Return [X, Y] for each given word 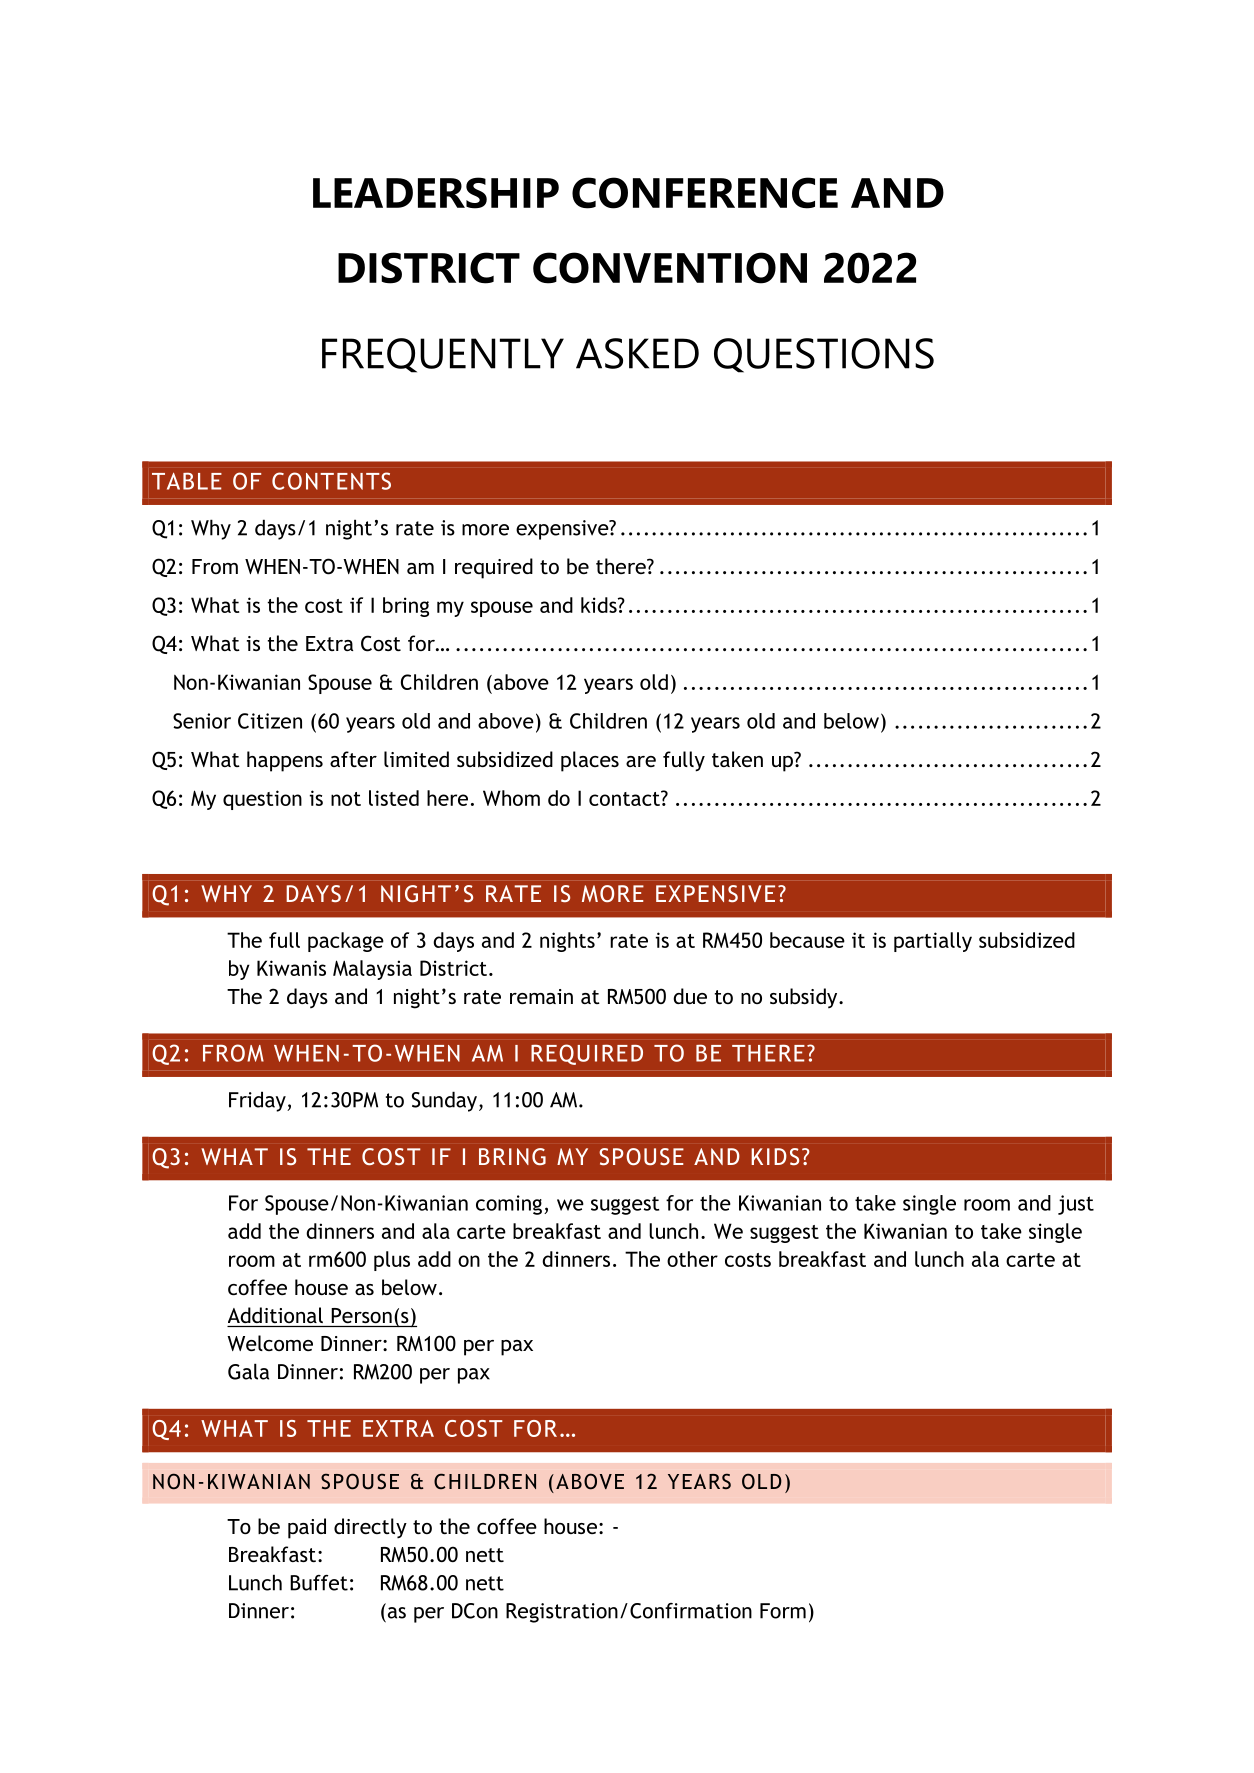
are [641, 761]
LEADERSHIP [436, 193]
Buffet [319, 1583]
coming [510, 1205]
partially [933, 942]
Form [783, 1611]
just [1076, 1205]
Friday [258, 1101]
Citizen [270, 721]
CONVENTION [670, 268]
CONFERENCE [705, 193]
